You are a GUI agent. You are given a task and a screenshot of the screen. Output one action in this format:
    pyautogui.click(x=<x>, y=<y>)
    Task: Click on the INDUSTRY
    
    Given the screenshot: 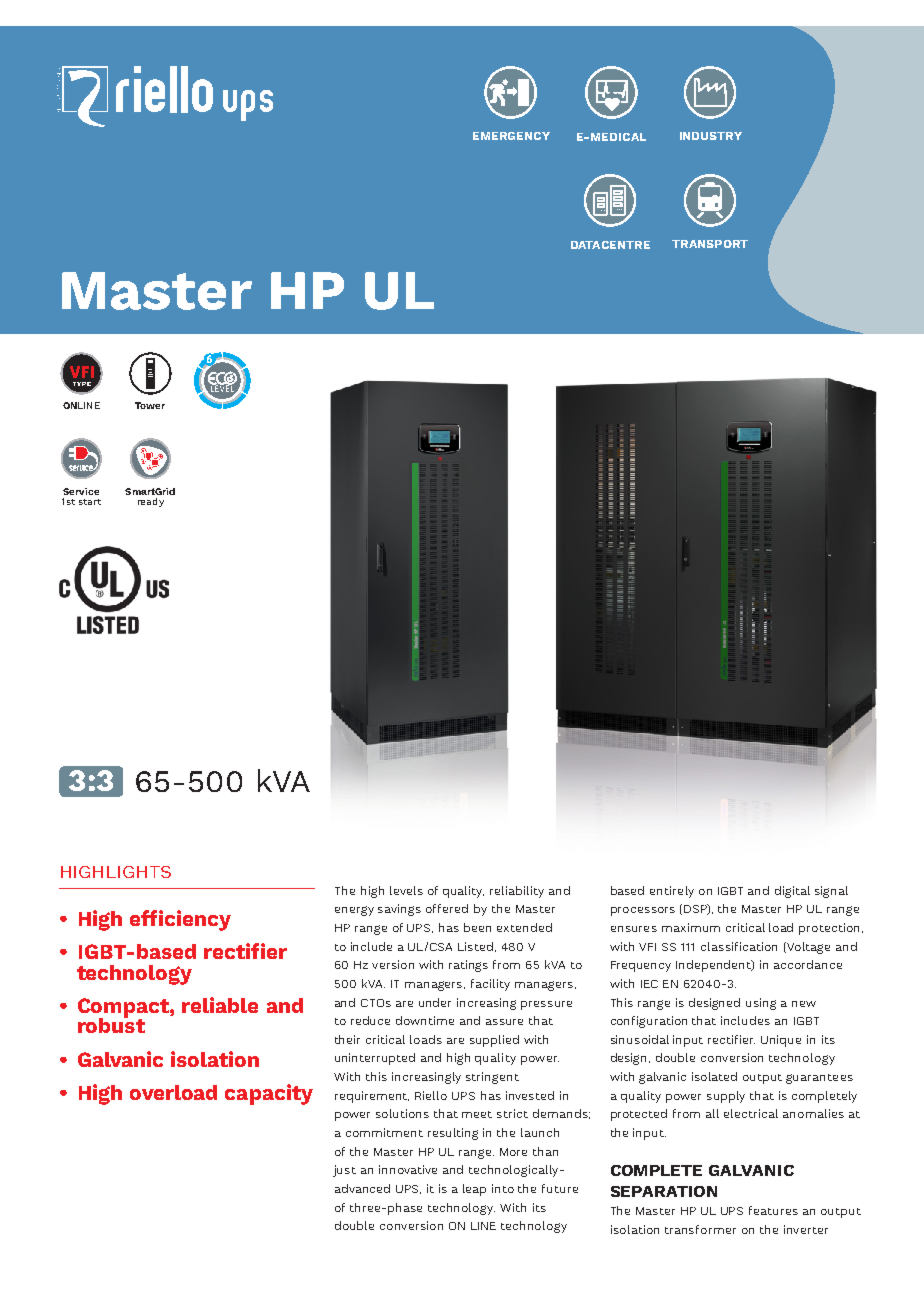 What is the action you would take?
    pyautogui.click(x=711, y=136)
